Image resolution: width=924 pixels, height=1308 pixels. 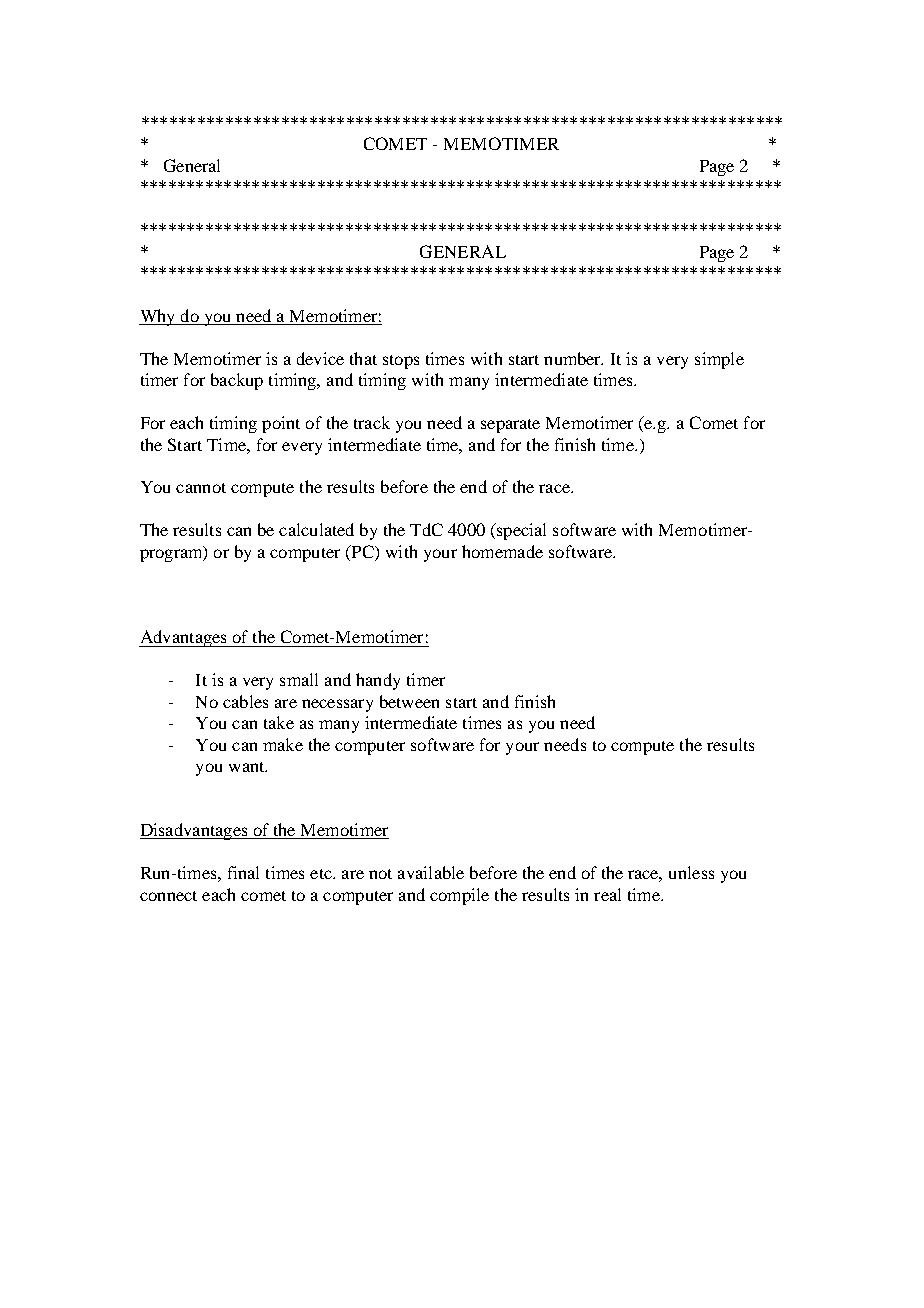 What do you see at coordinates (378, 681) in the page?
I see `handy` at bounding box center [378, 681].
